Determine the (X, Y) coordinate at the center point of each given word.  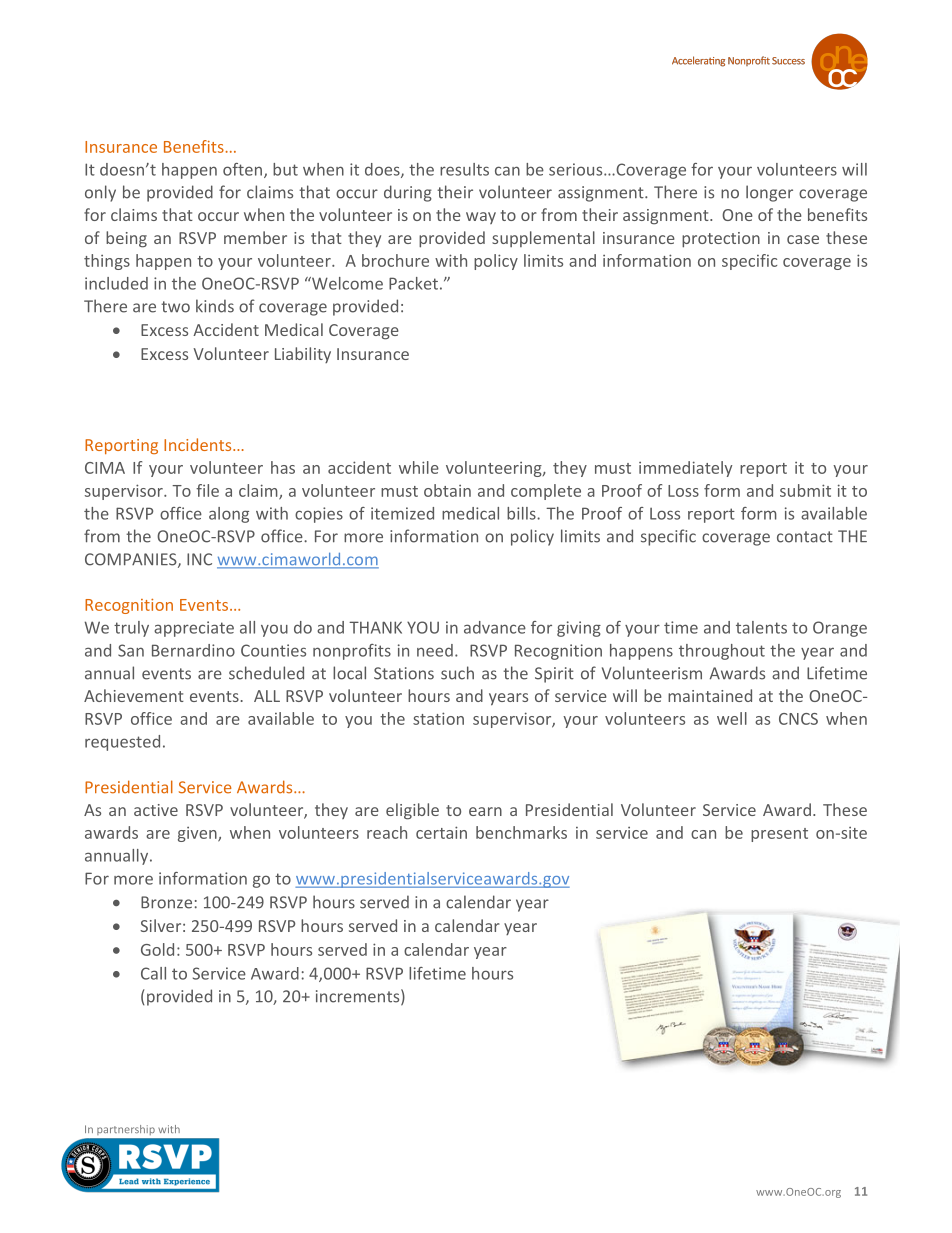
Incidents (199, 444)
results (464, 169)
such (457, 673)
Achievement (134, 695)
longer (769, 193)
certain (441, 832)
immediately (685, 469)
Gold (157, 949)
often (244, 170)
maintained (710, 695)
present (779, 835)
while (419, 467)
